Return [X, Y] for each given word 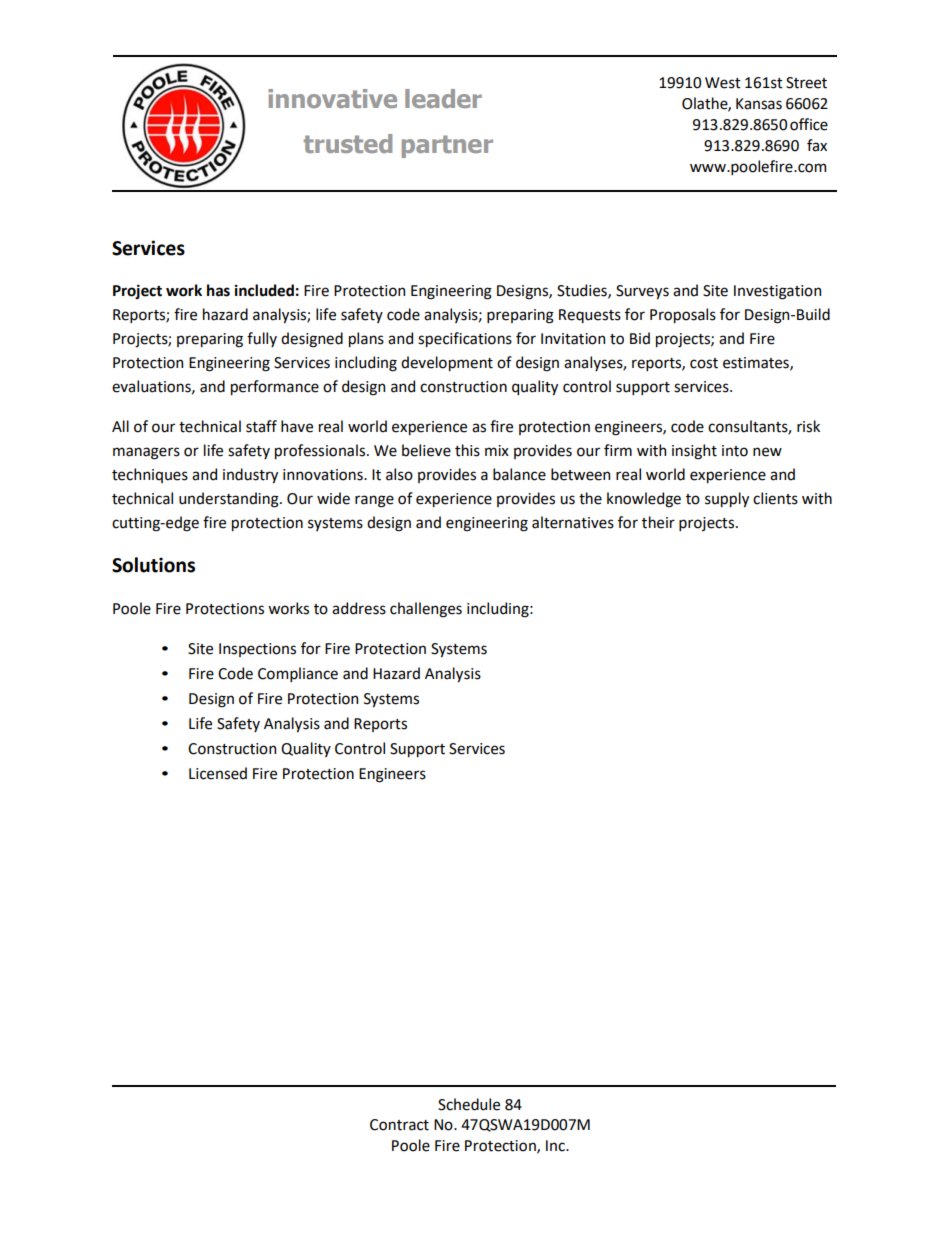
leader [443, 98]
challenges [426, 610]
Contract [399, 1125]
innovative [332, 98]
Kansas [759, 104]
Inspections [257, 650]
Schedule [469, 1104]
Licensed [218, 773]
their [658, 522]
